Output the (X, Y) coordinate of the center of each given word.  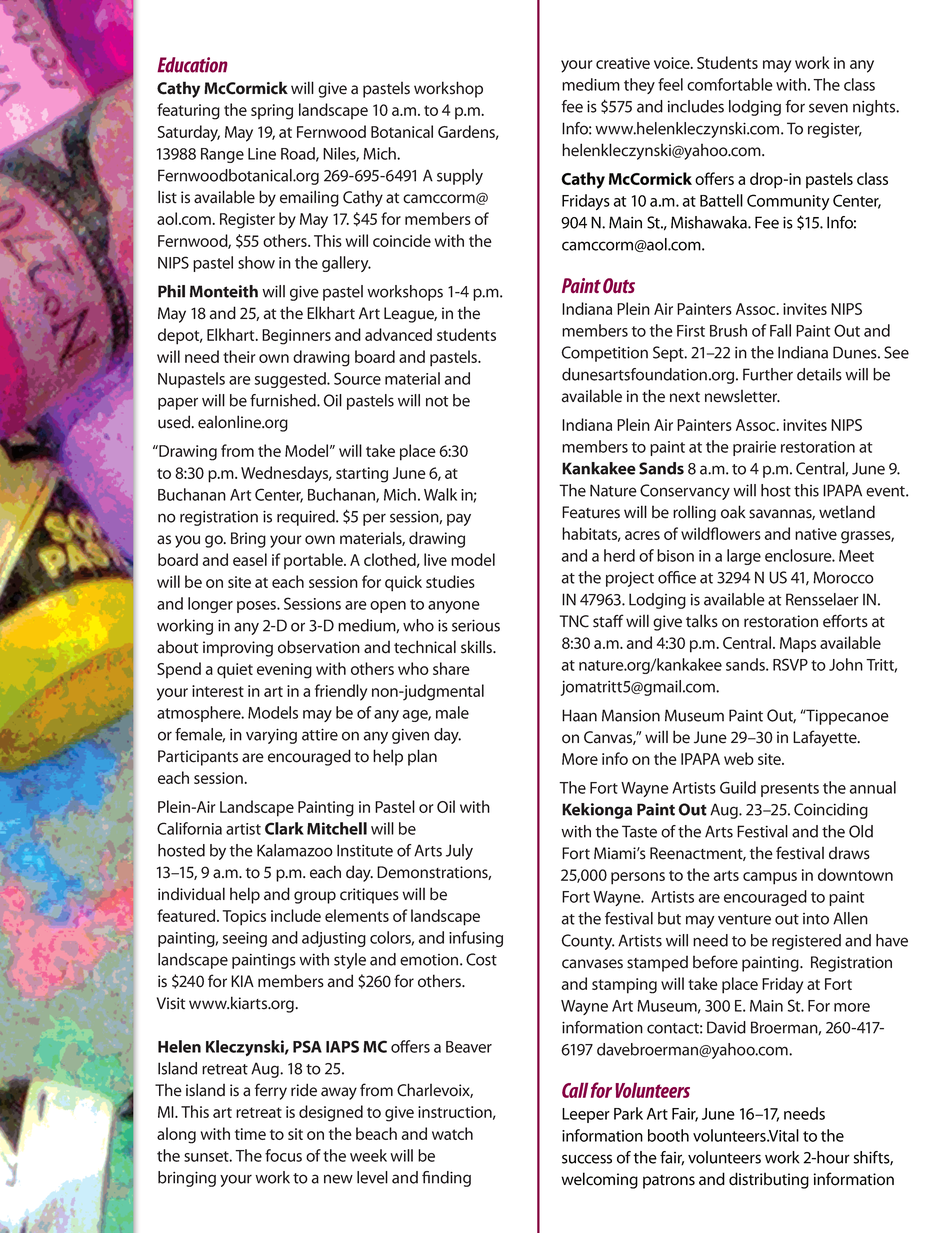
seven (828, 108)
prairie (754, 448)
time (250, 1134)
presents (790, 790)
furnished (284, 400)
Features (591, 512)
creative (623, 63)
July (459, 852)
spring (272, 112)
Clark (284, 828)
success (587, 1159)
